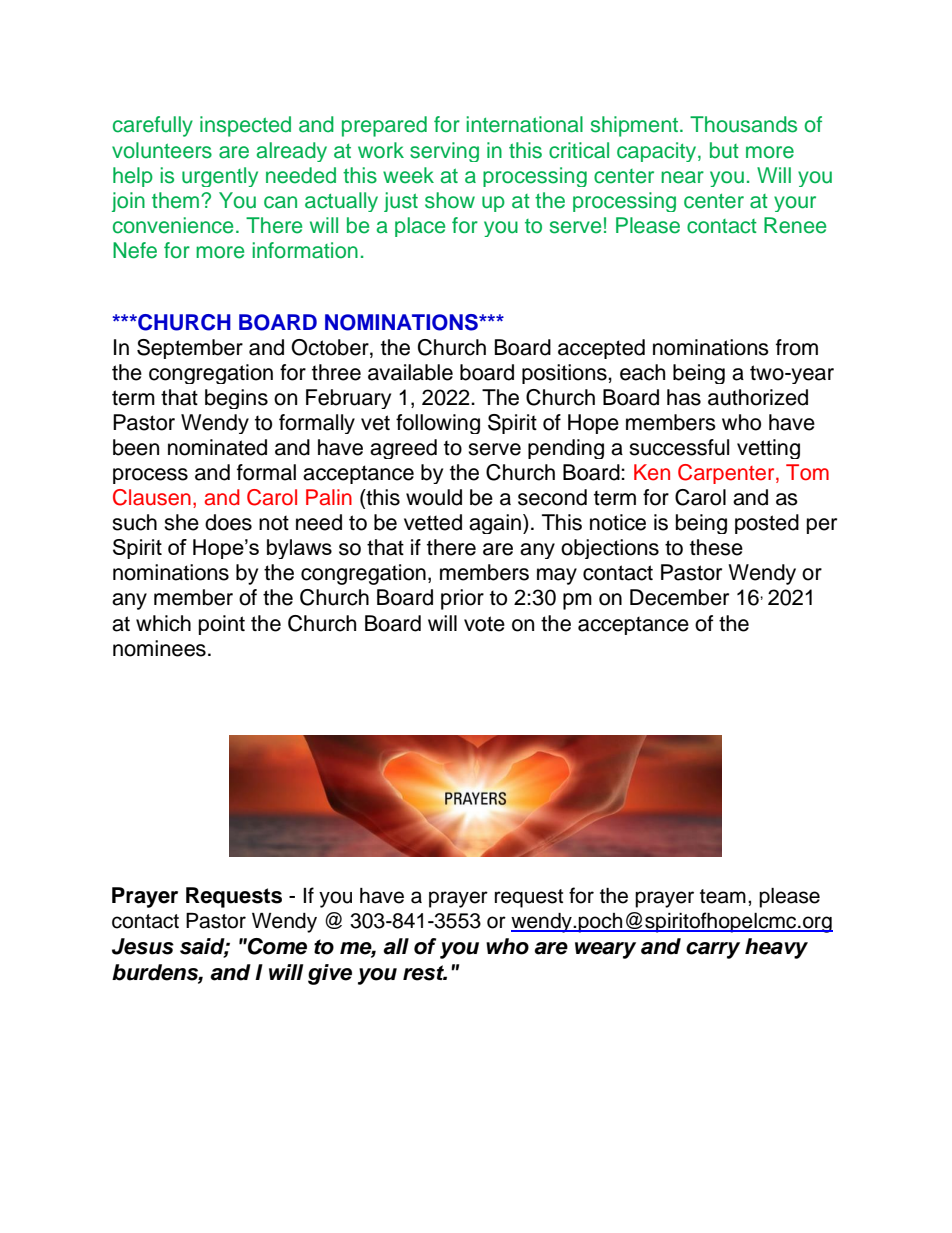  I want to click on urgently, so click(220, 177).
